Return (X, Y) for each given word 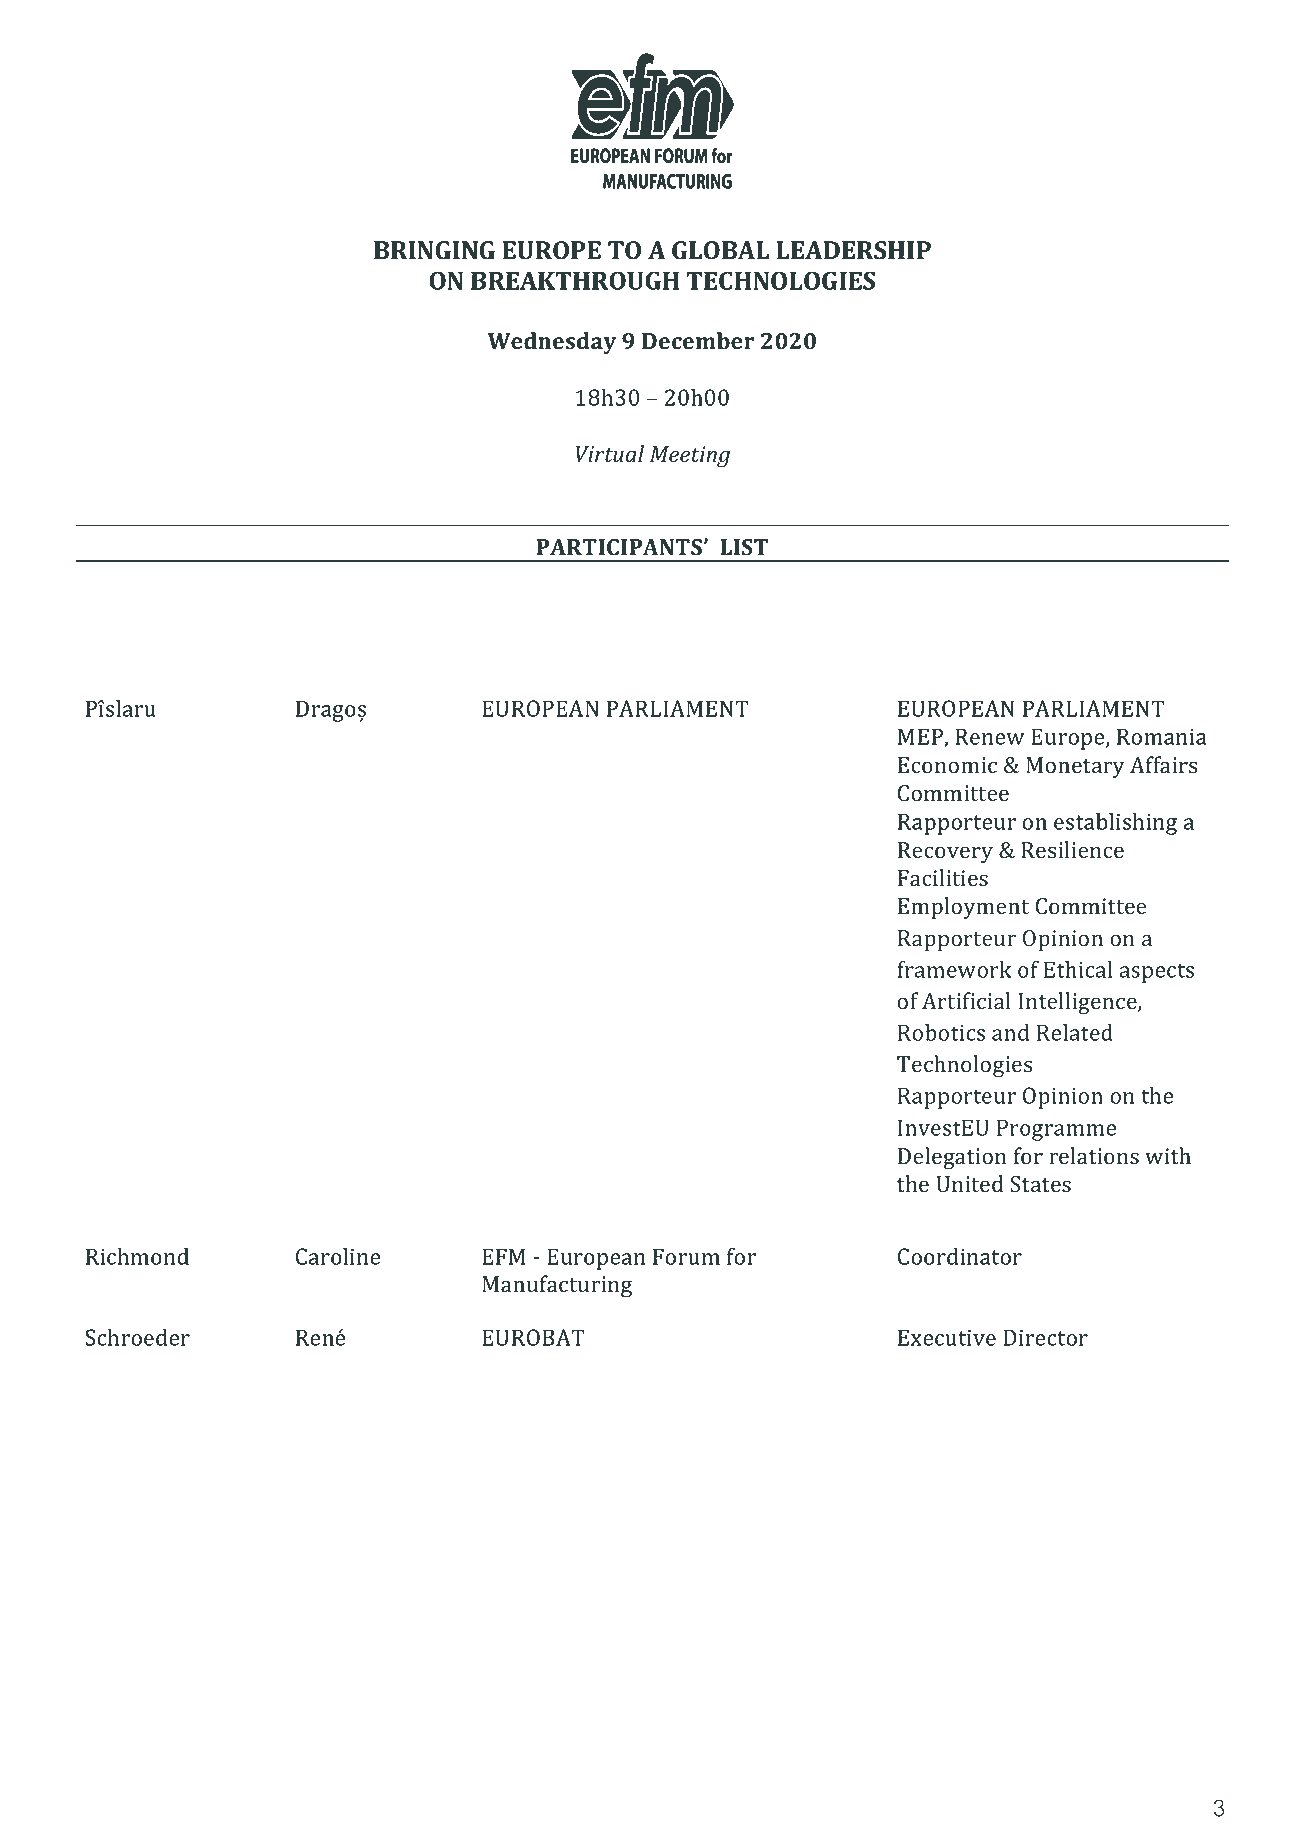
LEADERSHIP (853, 250)
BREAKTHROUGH (575, 280)
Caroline (338, 1256)
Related (1075, 1032)
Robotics (941, 1032)
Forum (686, 1256)
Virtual (610, 454)
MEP (921, 737)
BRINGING (434, 250)
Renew (989, 736)
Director (1045, 1337)
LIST (744, 547)
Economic (947, 765)
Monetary (1075, 767)
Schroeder (137, 1337)
